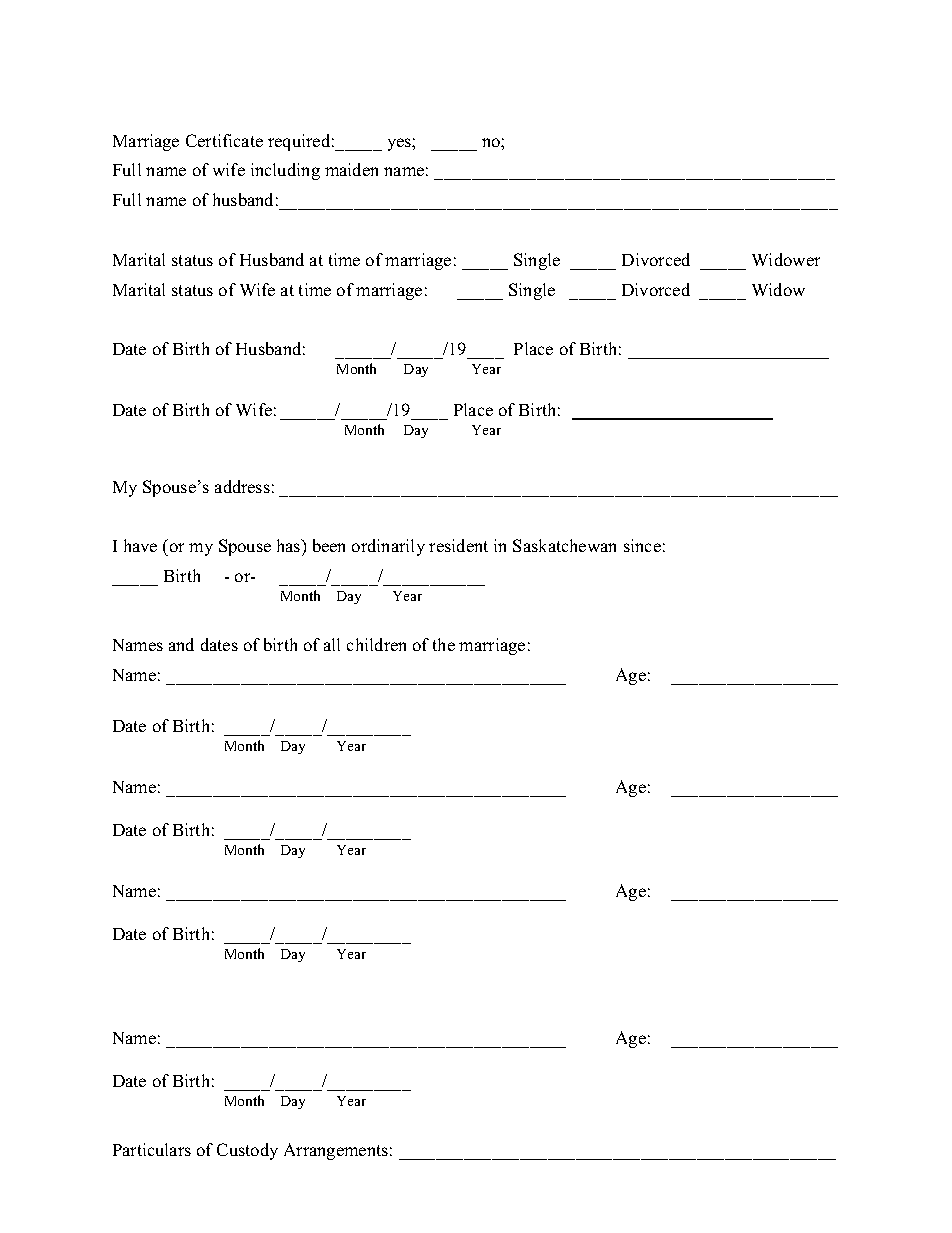 The height and width of the screenshot is (1233, 952). What do you see at coordinates (351, 169) in the screenshot?
I see `maiden` at bounding box center [351, 169].
